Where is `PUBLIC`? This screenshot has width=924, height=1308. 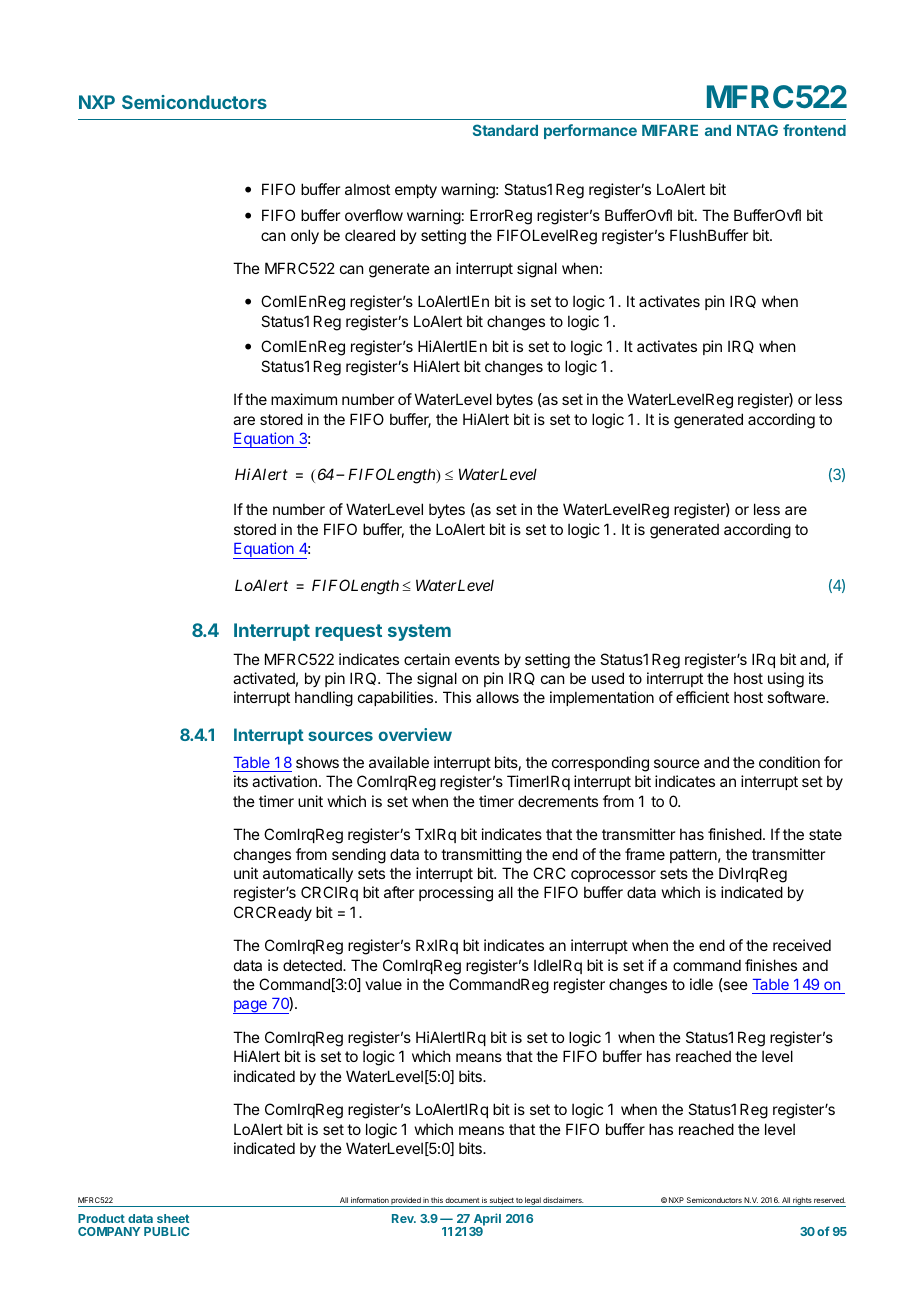
PUBLIC is located at coordinates (166, 1231).
